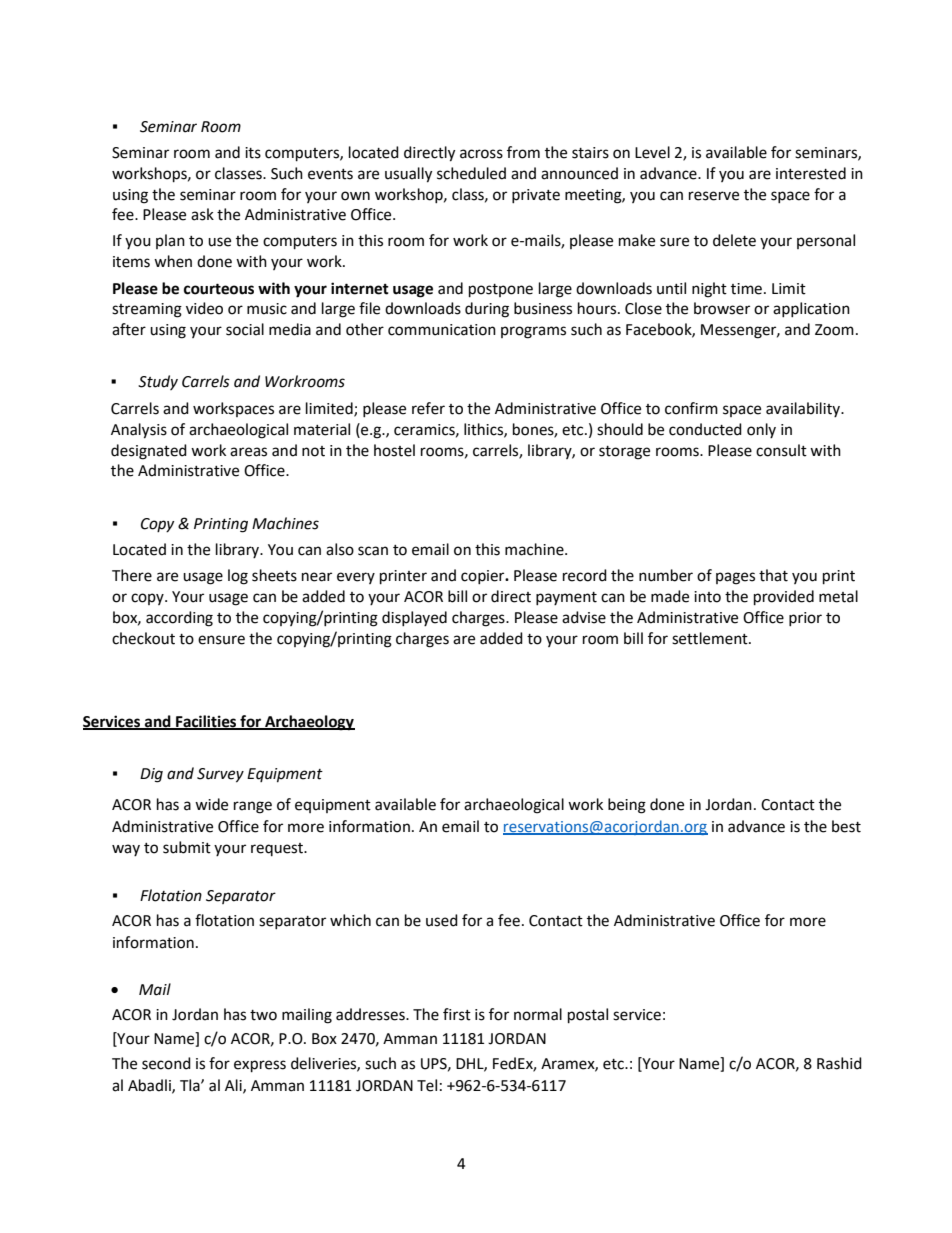 The height and width of the document is (1233, 952). What do you see at coordinates (166, 1063) in the document?
I see `second` at bounding box center [166, 1063].
